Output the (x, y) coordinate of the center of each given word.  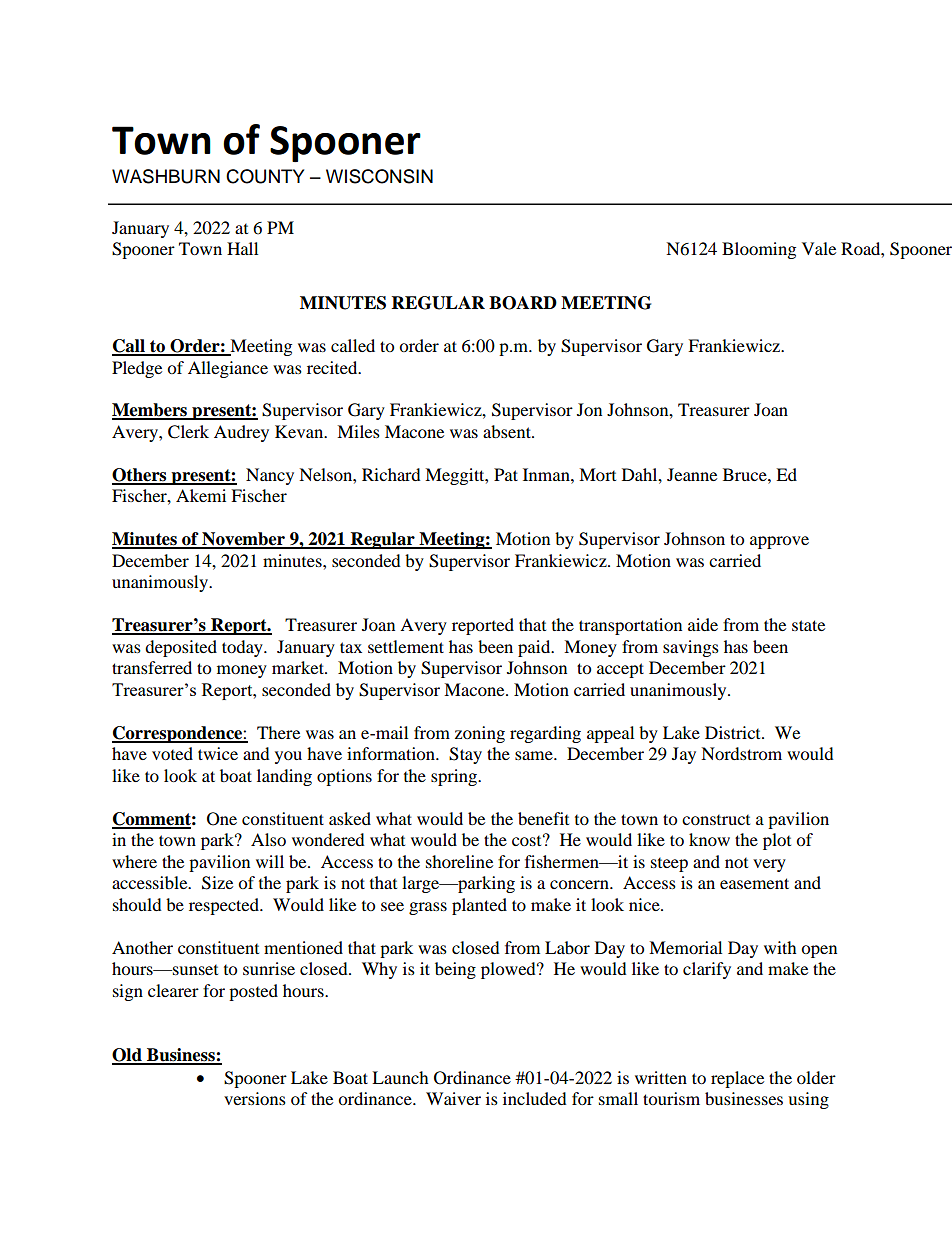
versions (255, 1098)
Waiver (453, 1098)
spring (455, 777)
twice (218, 753)
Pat (506, 474)
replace (737, 1079)
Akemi (201, 495)
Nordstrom (741, 753)
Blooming (759, 250)
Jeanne (692, 474)
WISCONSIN (379, 176)
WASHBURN (166, 176)
